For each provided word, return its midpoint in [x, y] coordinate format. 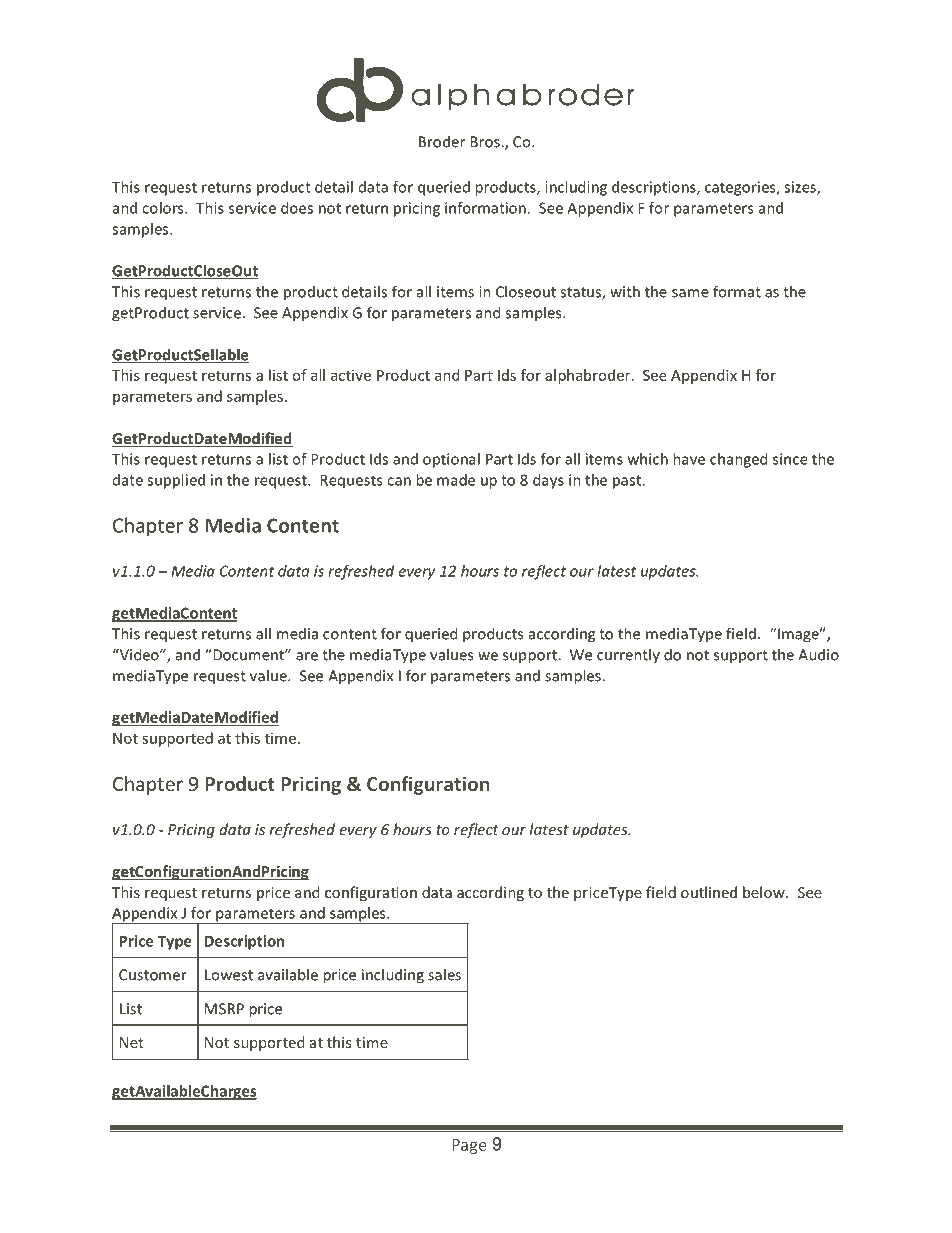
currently [628, 655]
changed [738, 460]
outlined [709, 892]
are [307, 656]
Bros [486, 142]
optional [451, 460]
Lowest [229, 975]
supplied [176, 481]
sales [444, 974]
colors [164, 208]
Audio [818, 654]
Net [132, 1042]
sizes [801, 188]
